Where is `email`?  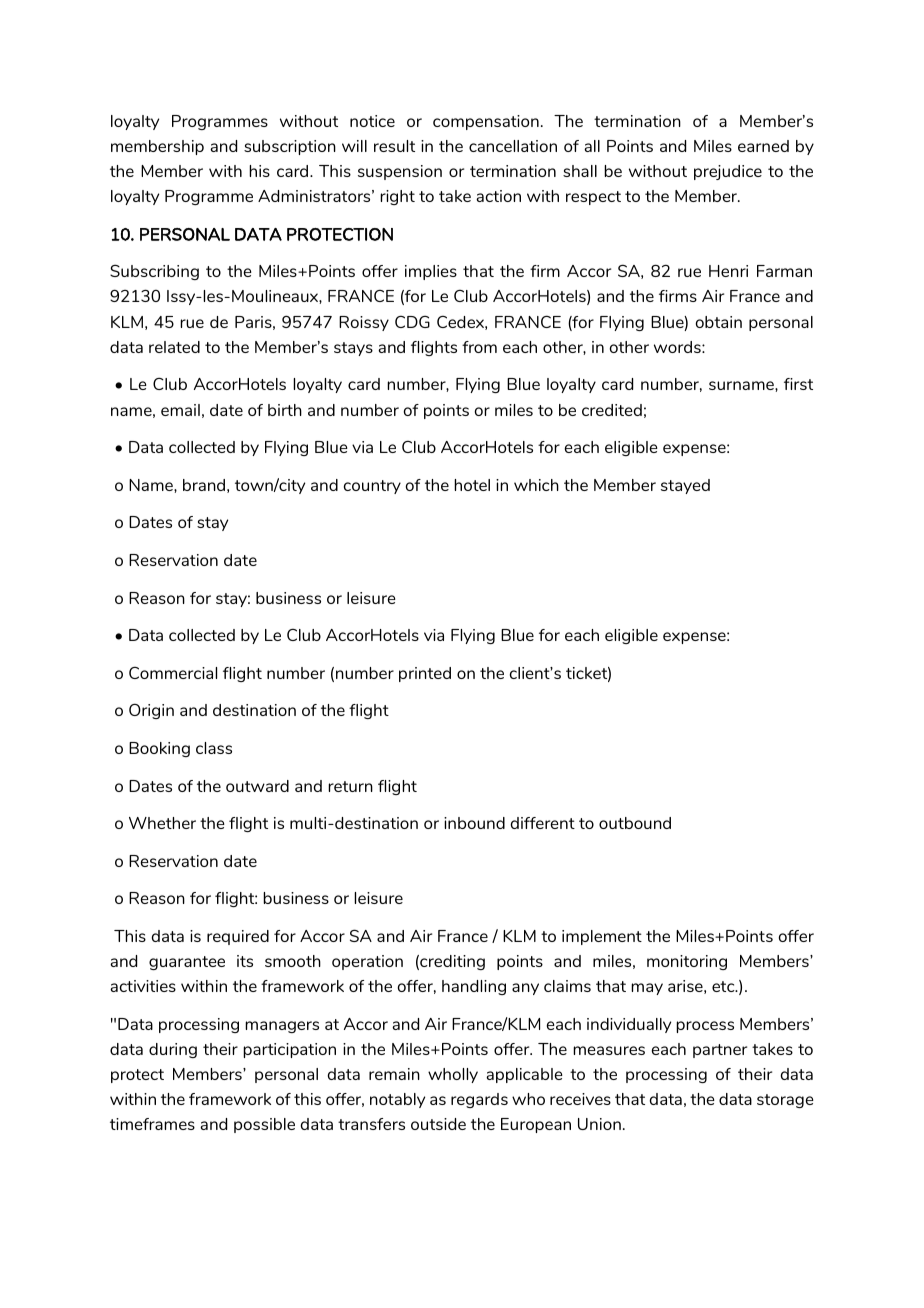
email is located at coordinates (180, 410).
